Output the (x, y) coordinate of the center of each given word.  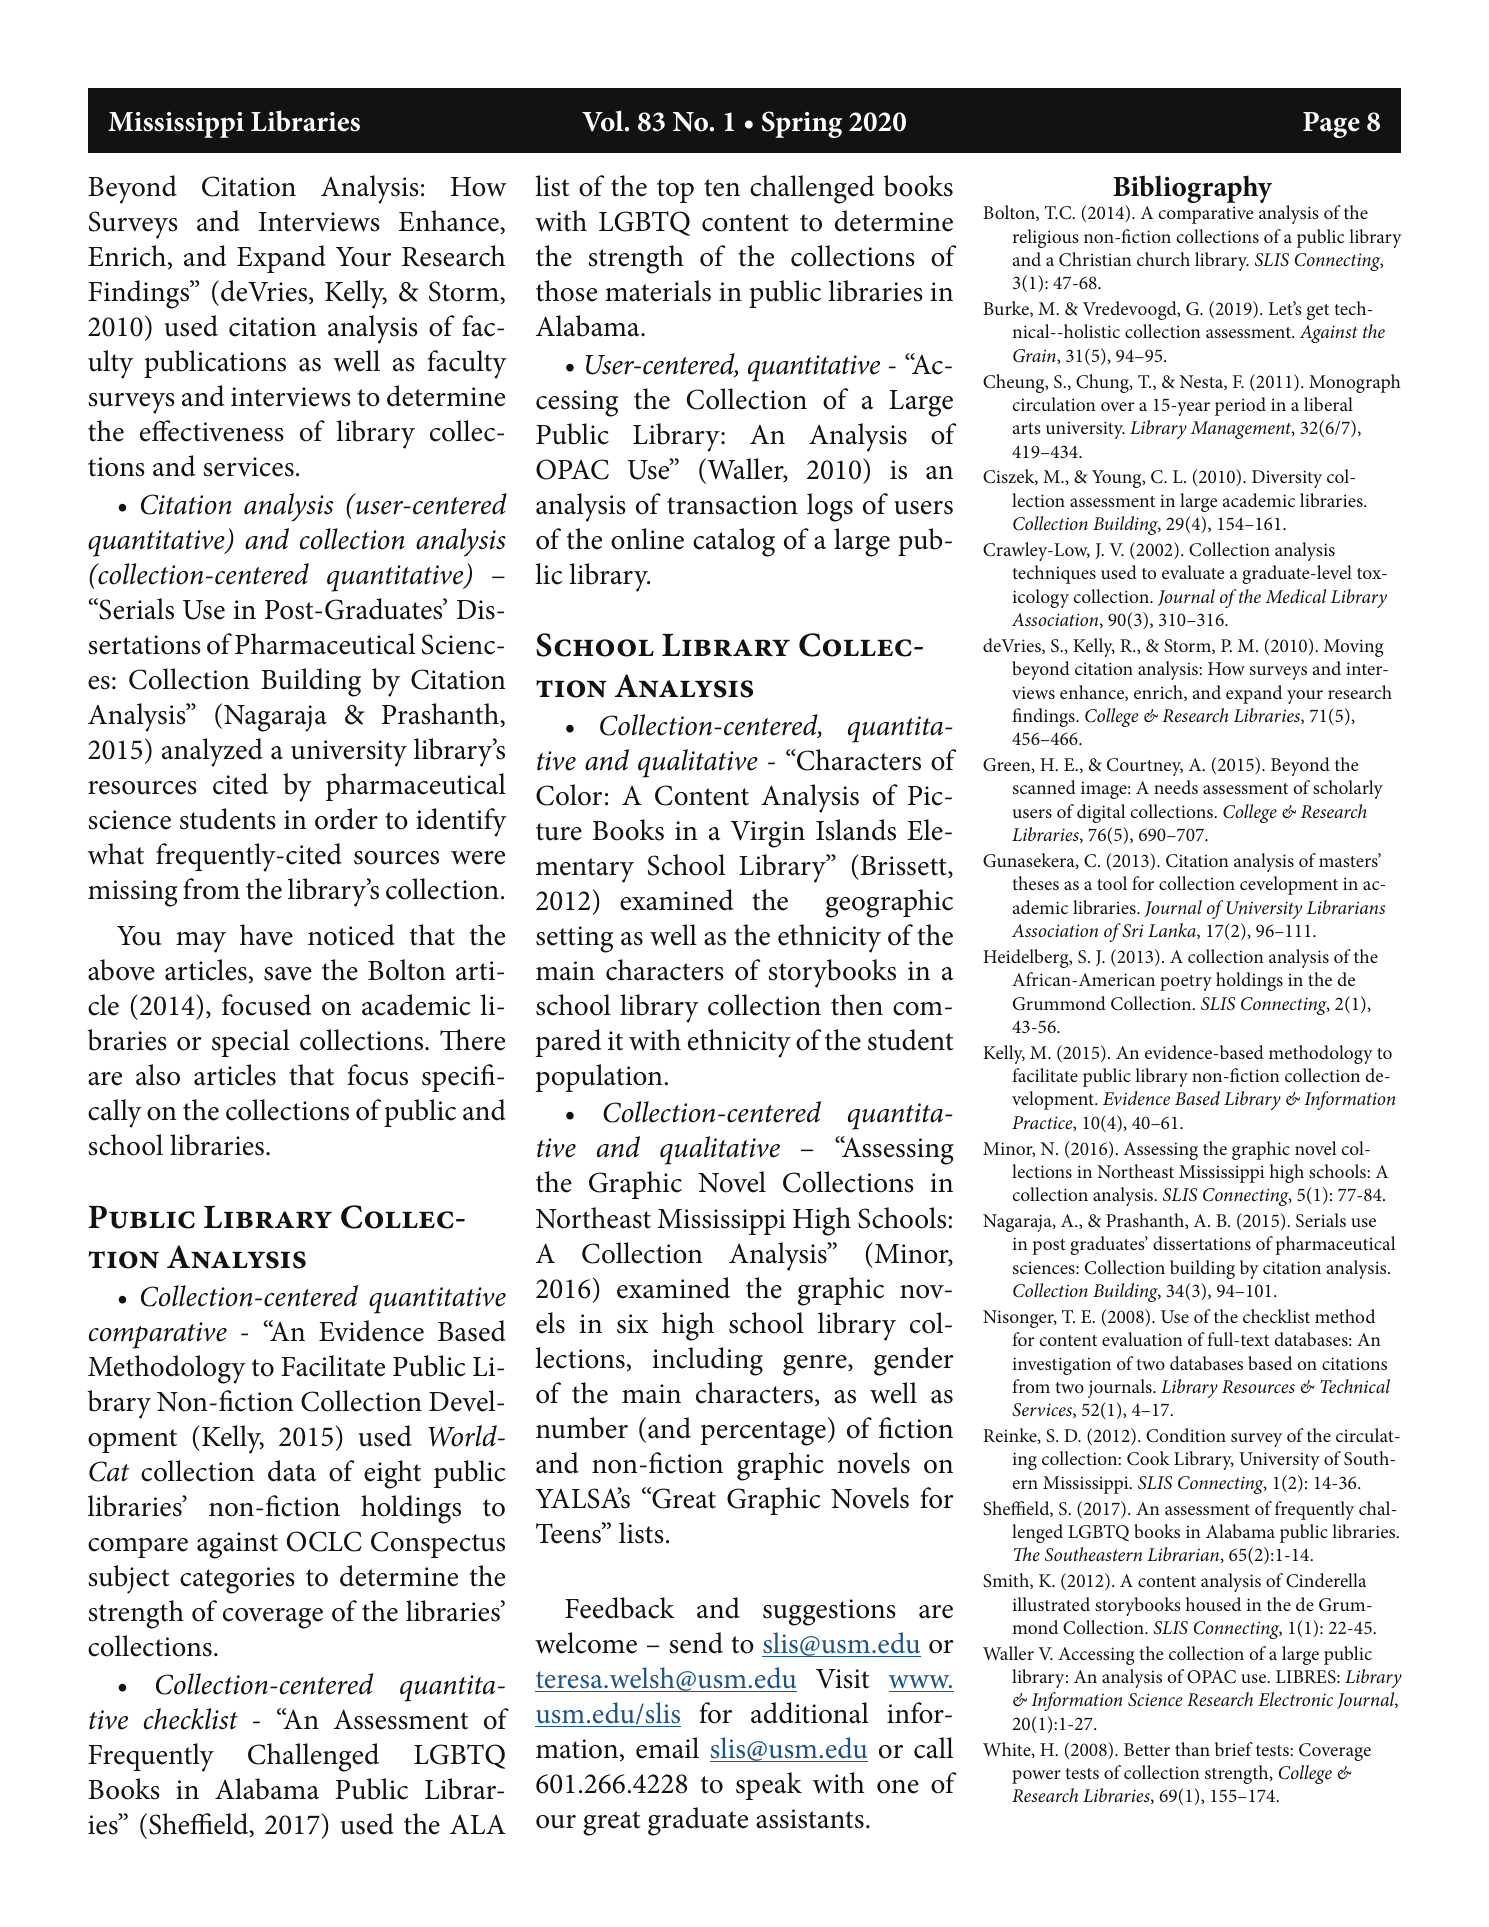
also (158, 1075)
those (566, 291)
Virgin (768, 834)
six (633, 1324)
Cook (1148, 1458)
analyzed (212, 752)
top (675, 191)
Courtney (1145, 767)
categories (237, 1580)
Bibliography (1192, 190)
